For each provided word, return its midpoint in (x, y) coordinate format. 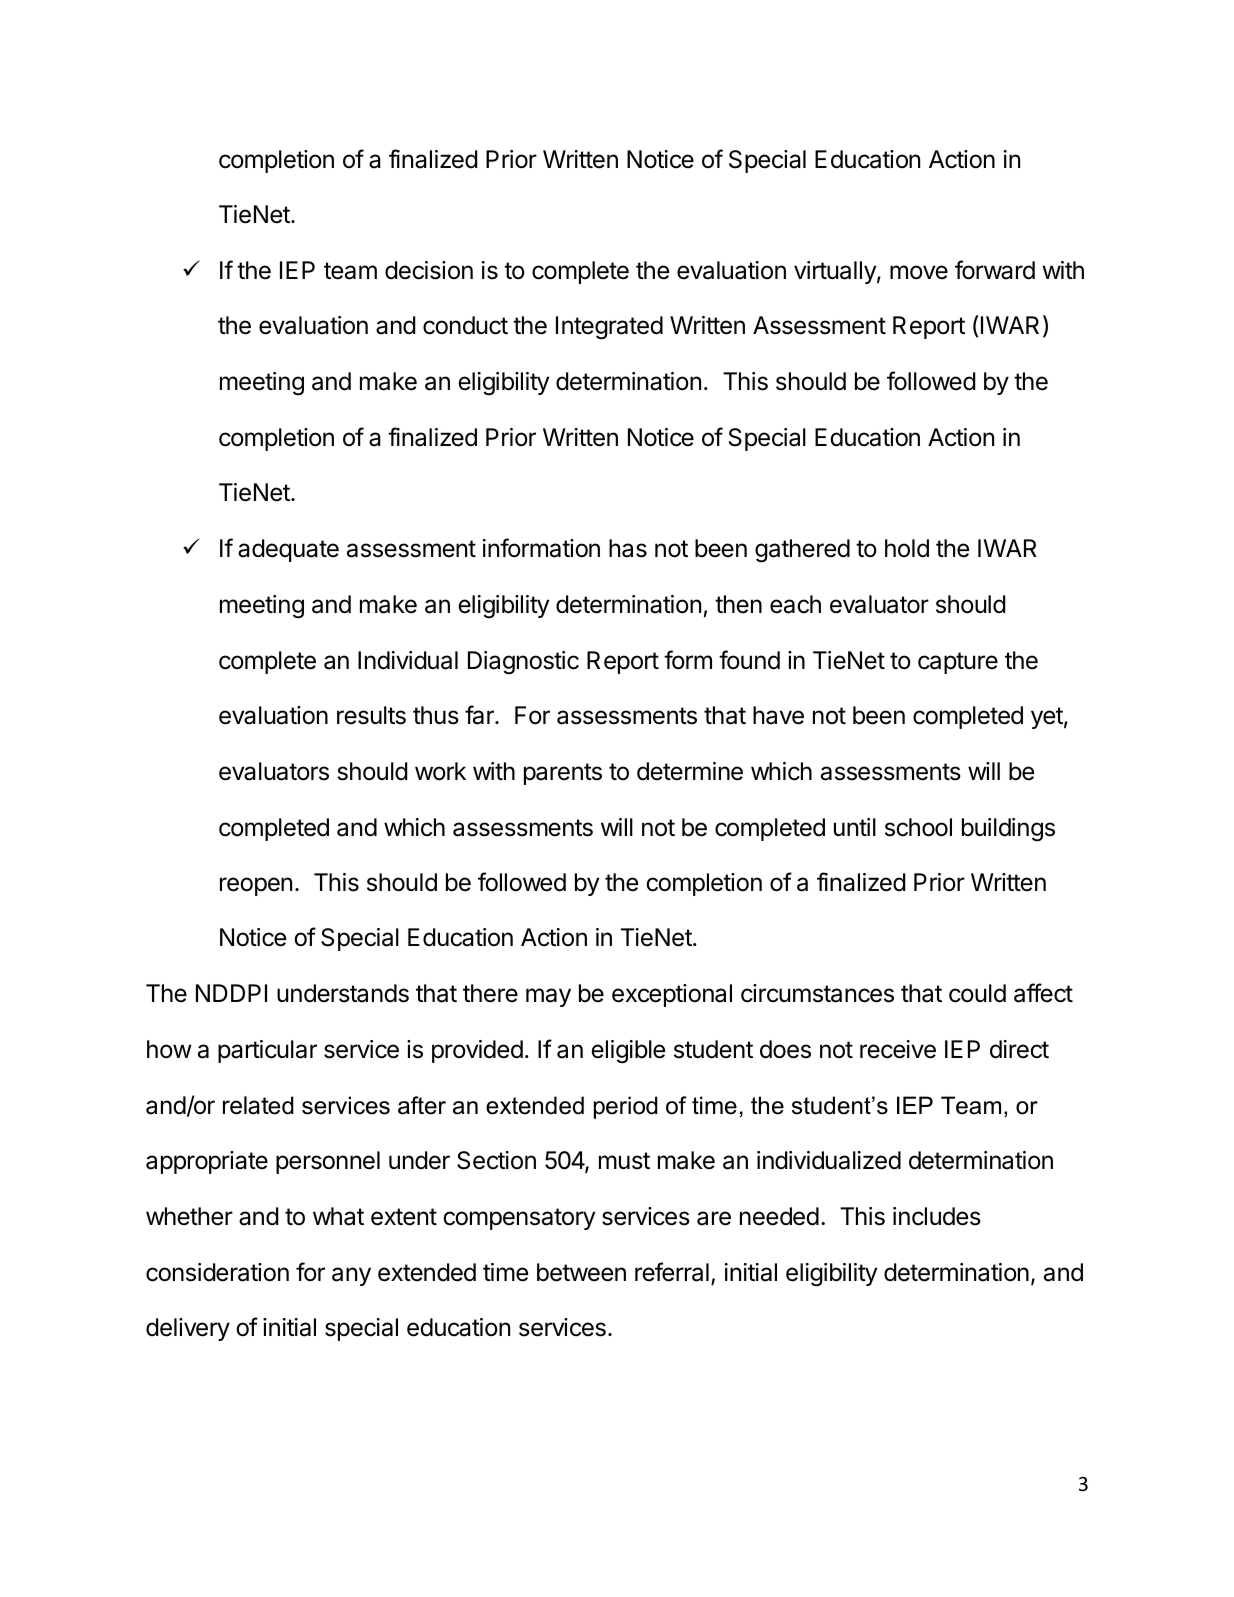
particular (267, 1051)
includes (937, 1216)
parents (563, 774)
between (581, 1272)
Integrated (609, 328)
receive (898, 1049)
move (919, 272)
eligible (628, 1052)
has (628, 548)
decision (429, 270)
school (918, 827)
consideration (217, 1272)
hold (907, 548)
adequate (288, 550)
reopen (256, 886)
